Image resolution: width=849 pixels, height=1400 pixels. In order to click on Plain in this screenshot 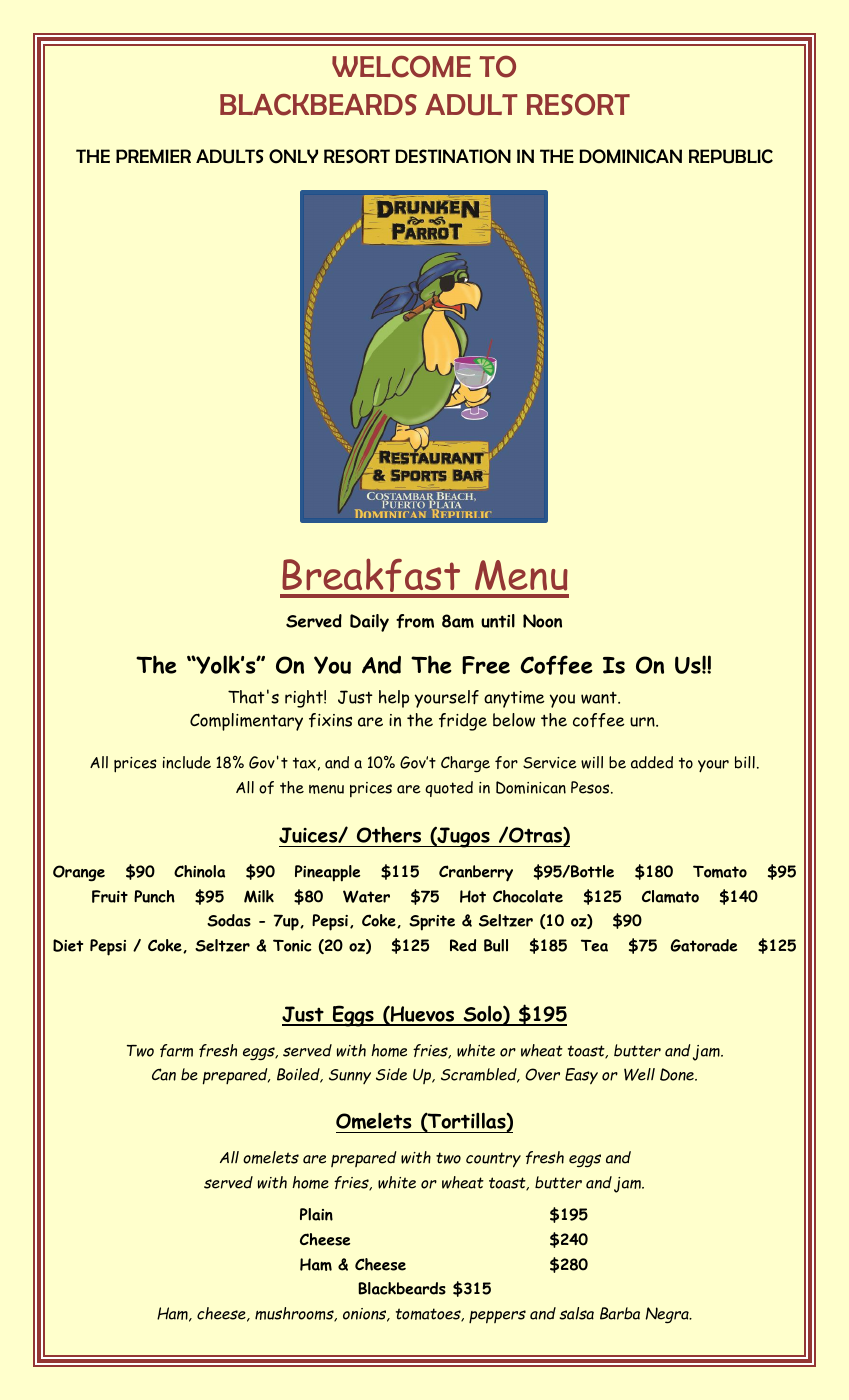, I will do `click(316, 1214)`.
